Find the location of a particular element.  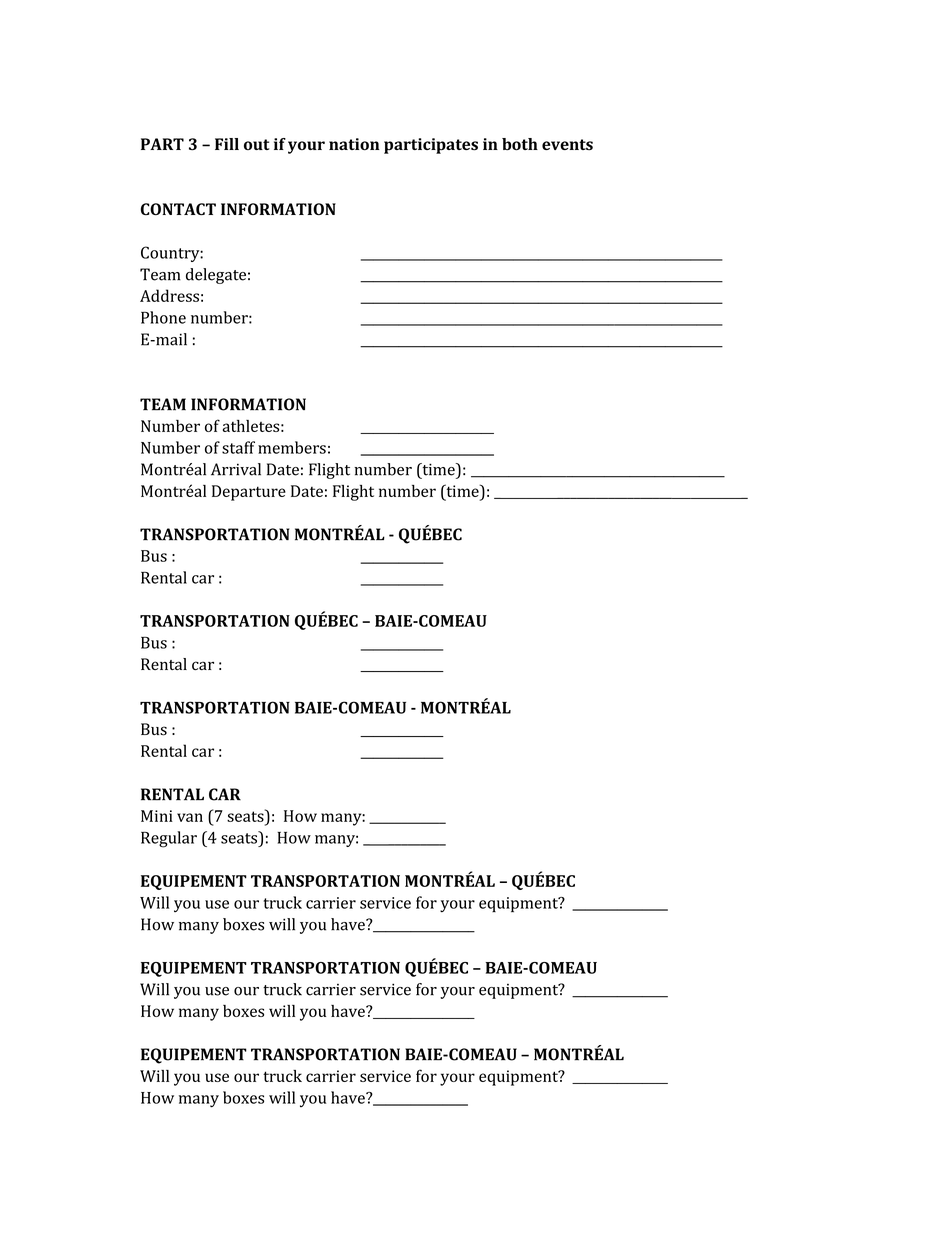

Fill is located at coordinates (227, 144).
